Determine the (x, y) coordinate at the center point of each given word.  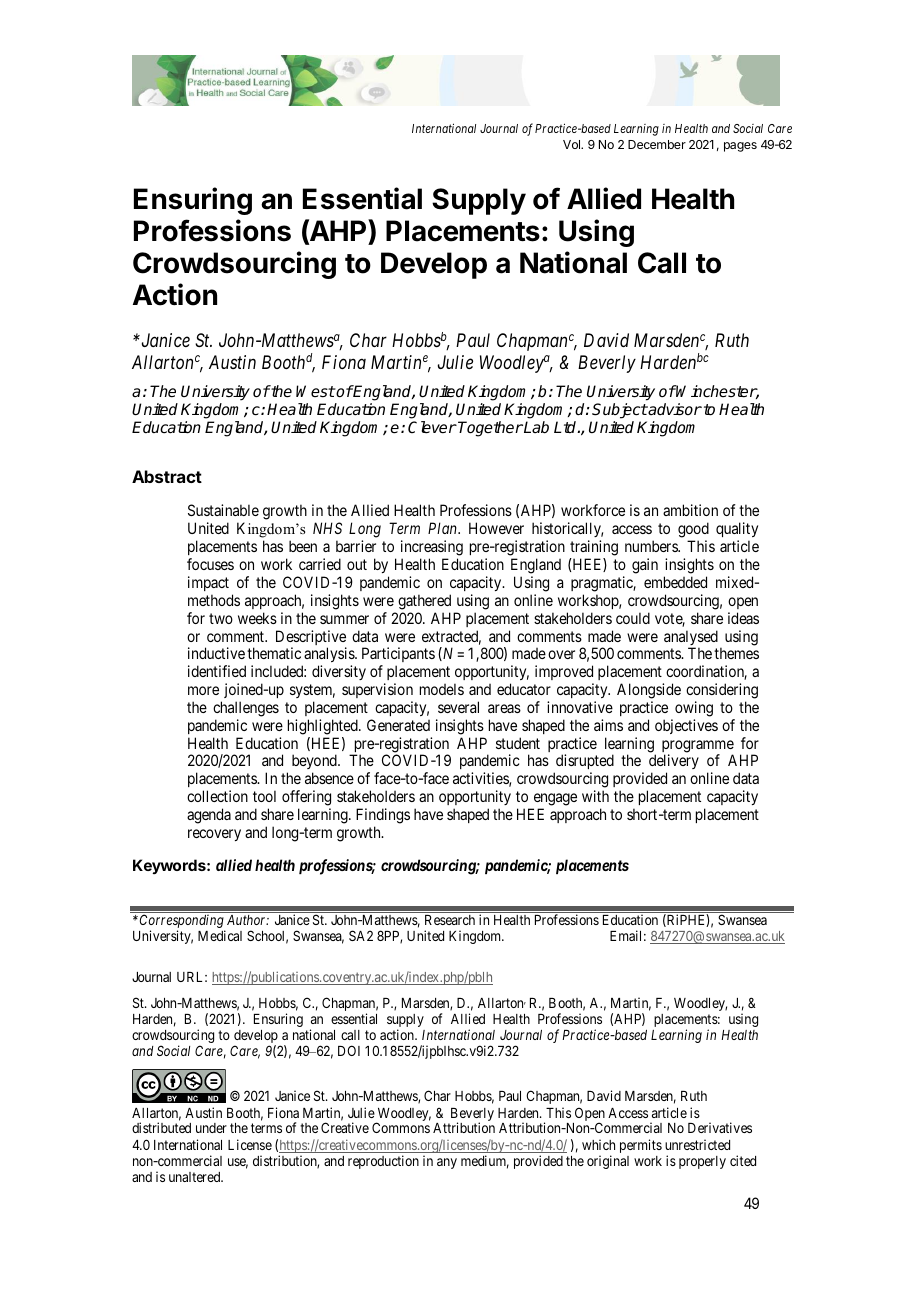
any (447, 1163)
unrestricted (697, 1144)
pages (740, 147)
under (211, 1128)
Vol (573, 144)
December (657, 144)
